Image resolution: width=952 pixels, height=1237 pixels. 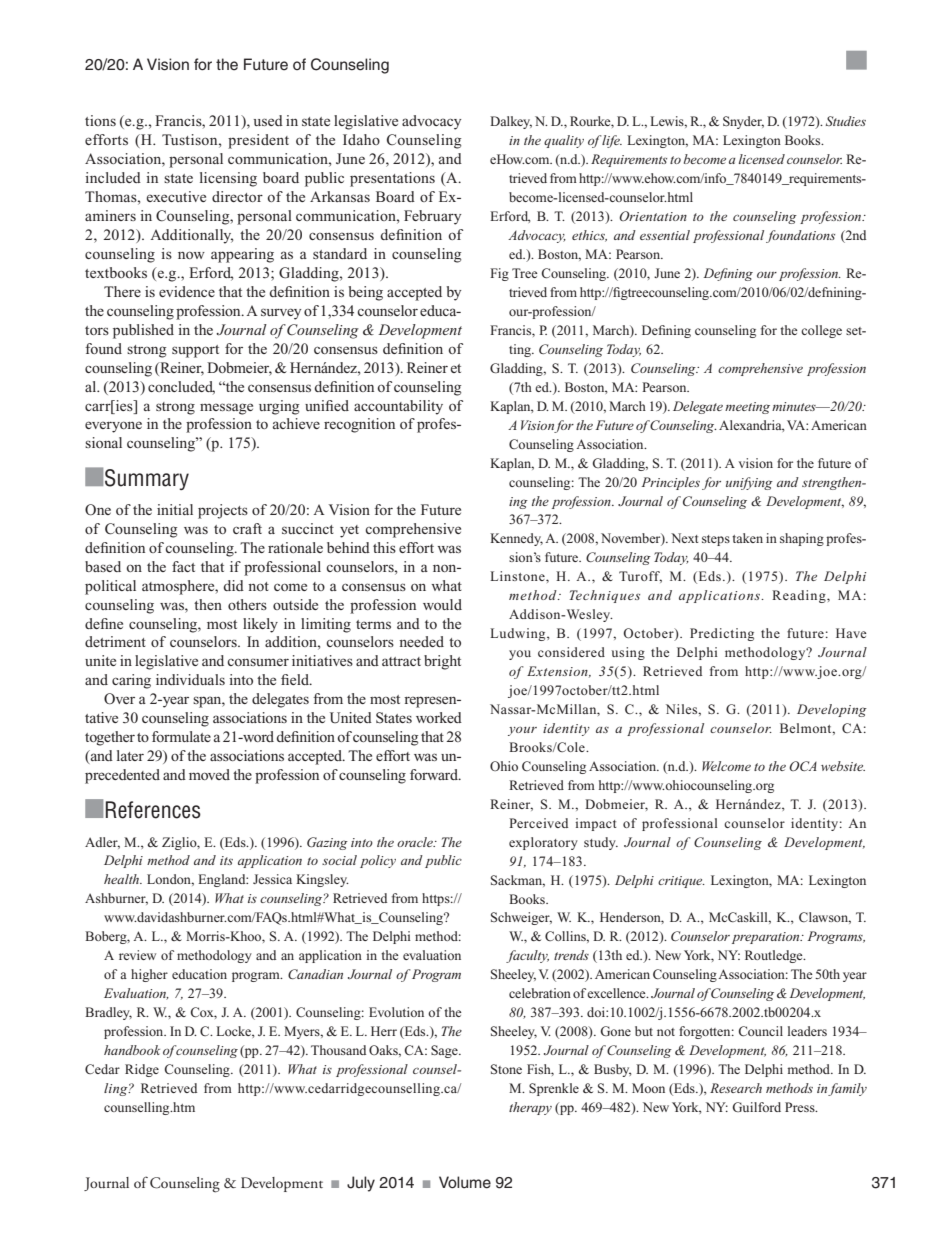 I want to click on individuals, so click(x=190, y=679).
